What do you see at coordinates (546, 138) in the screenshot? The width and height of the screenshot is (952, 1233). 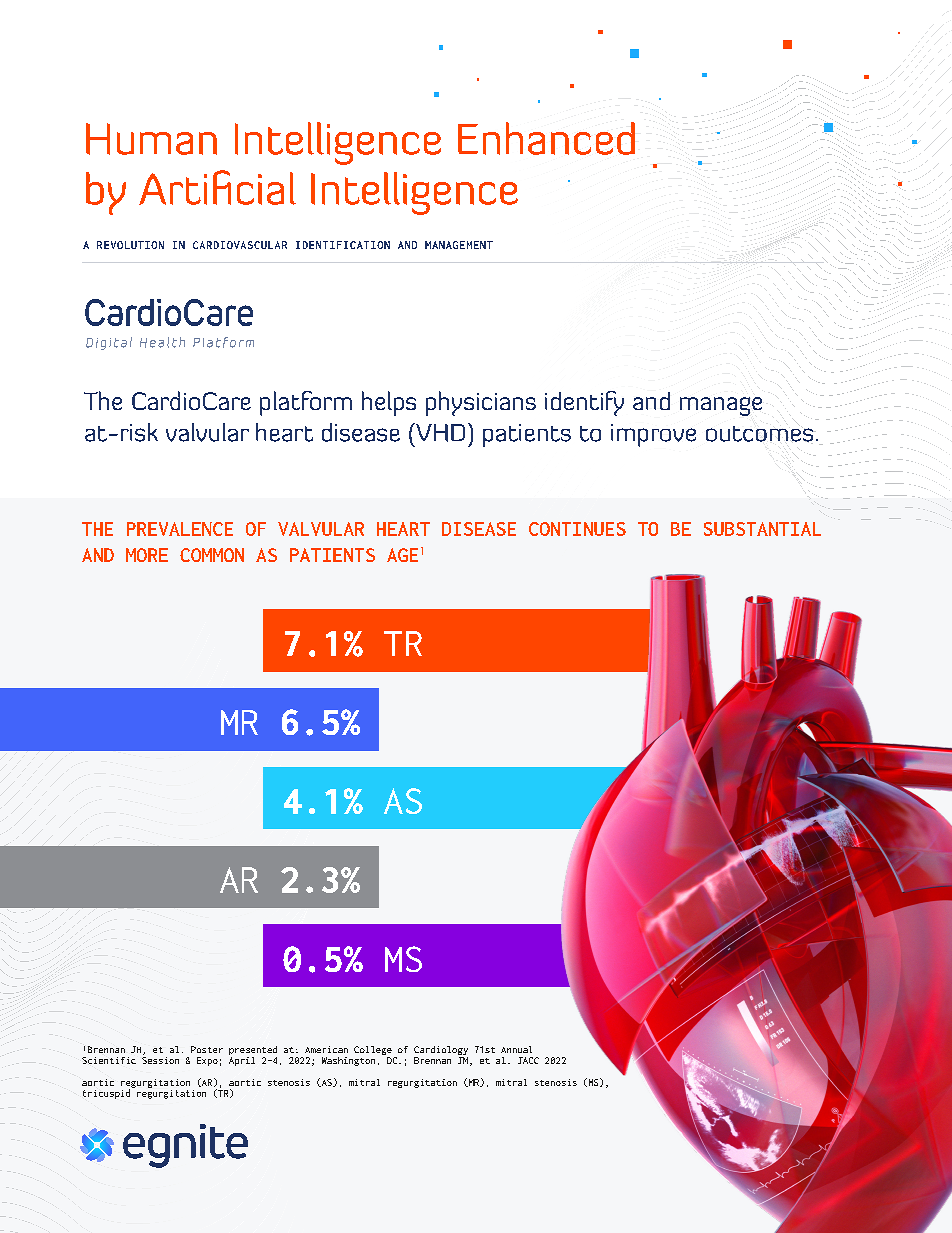 I see `Enhanced` at bounding box center [546, 138].
